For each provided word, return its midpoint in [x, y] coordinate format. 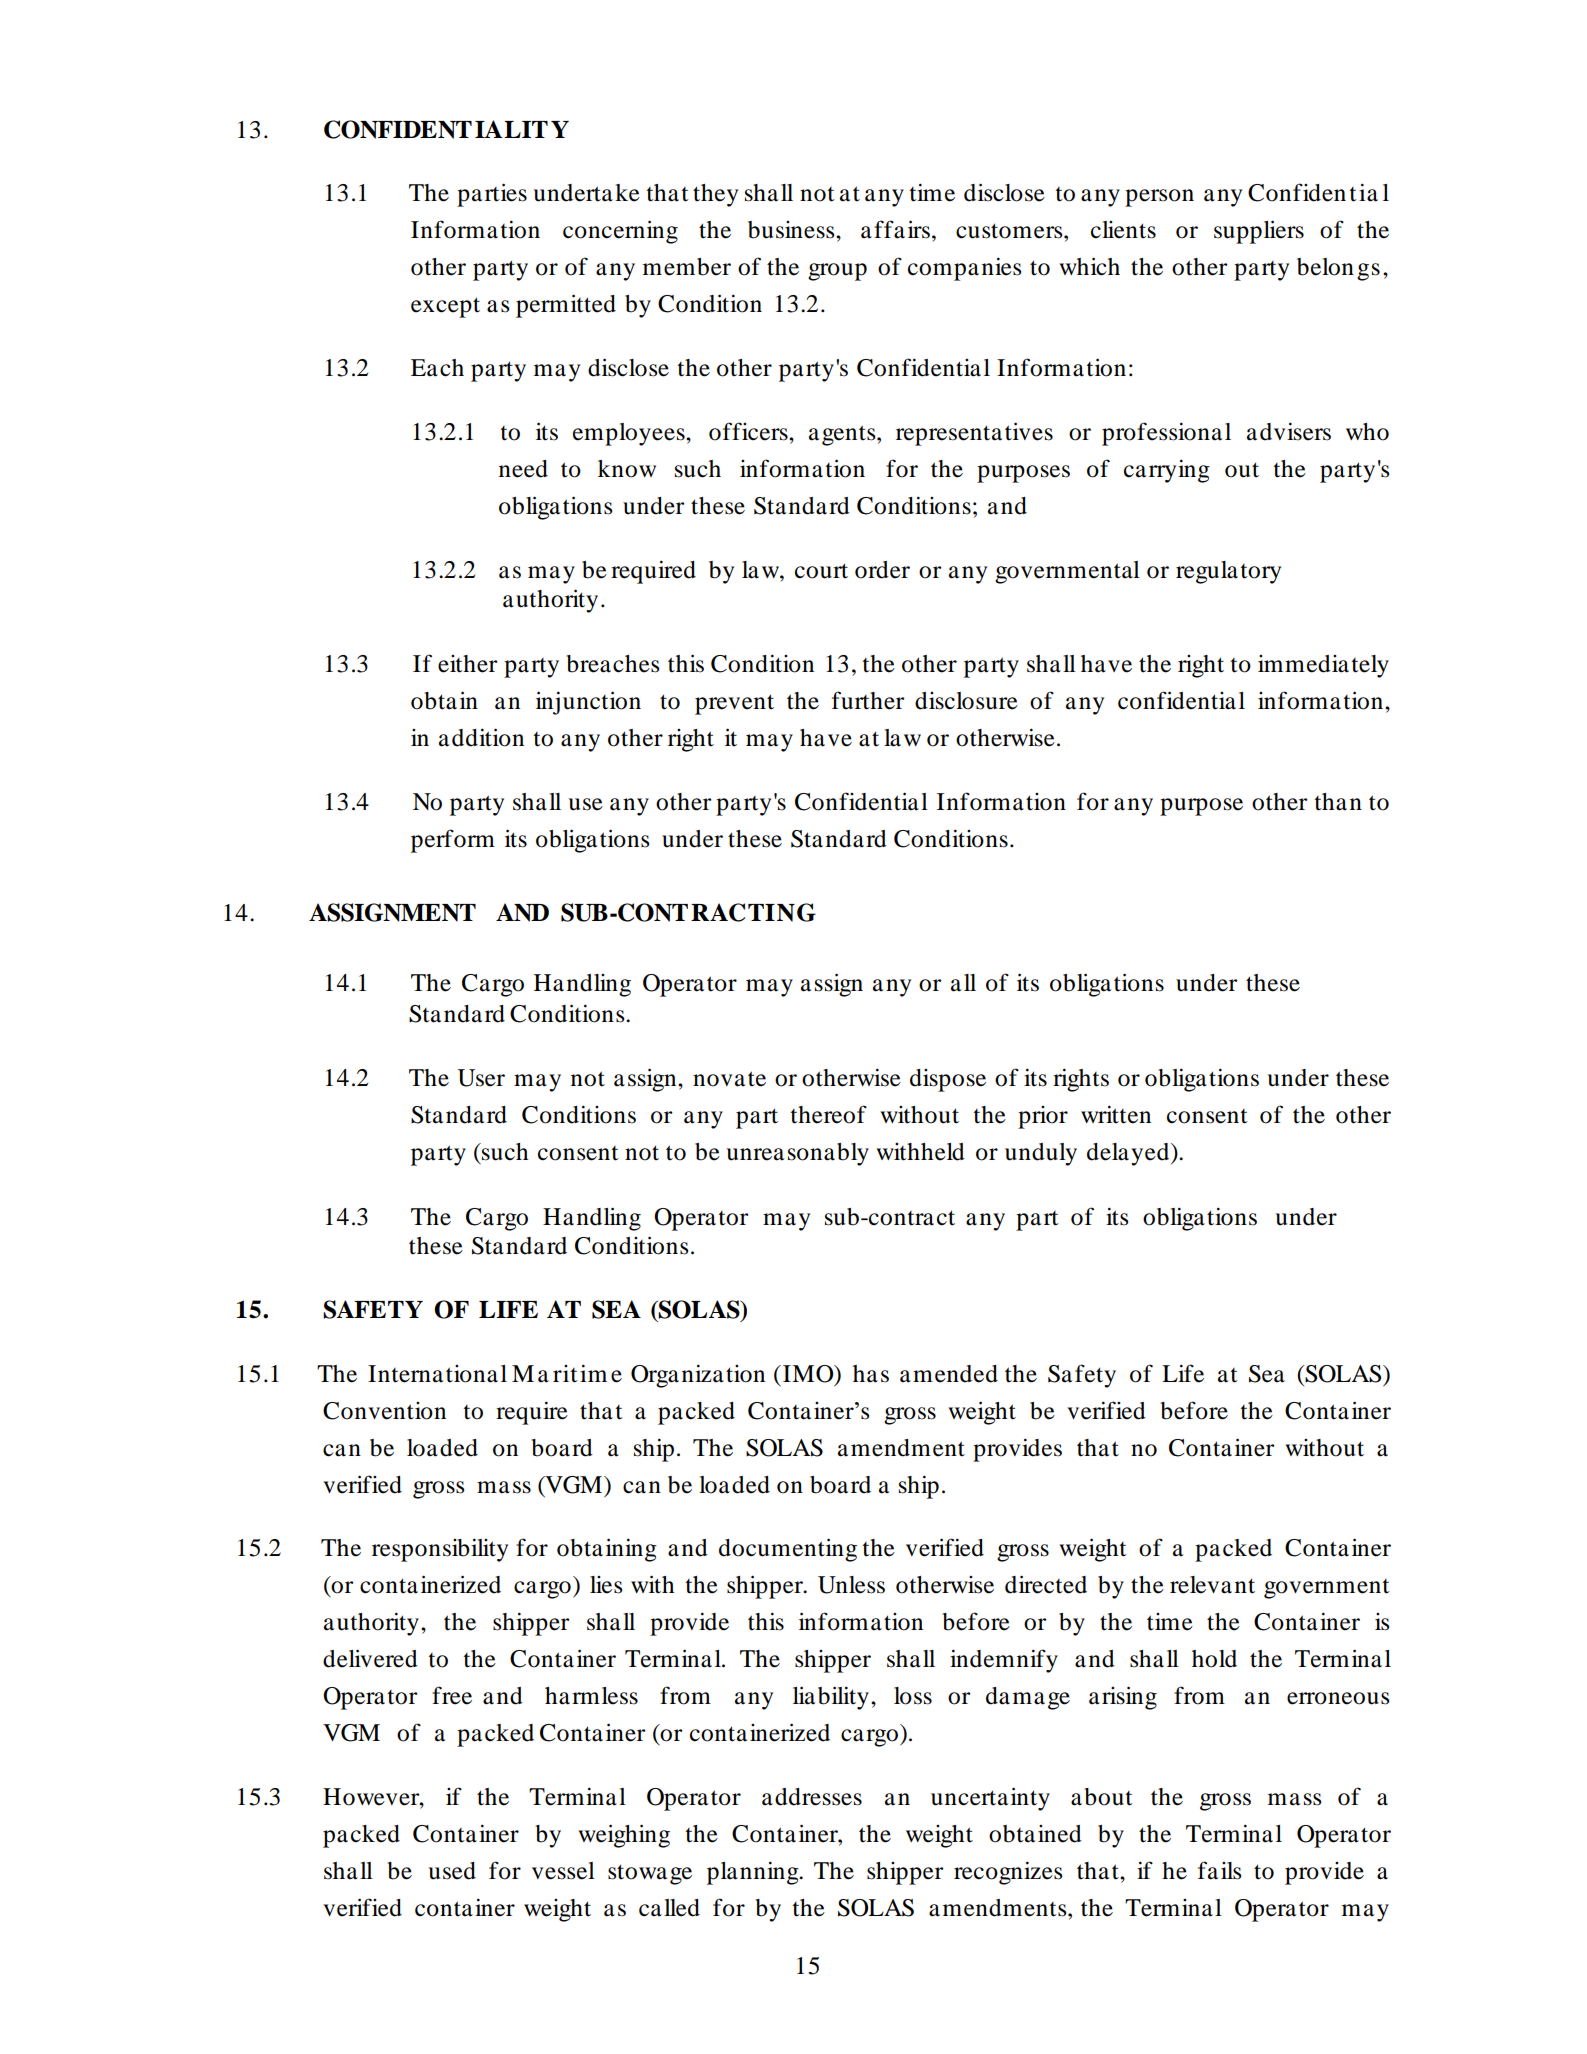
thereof [828, 1114]
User [481, 1078]
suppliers [1259, 232]
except [445, 307]
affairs [895, 229]
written [1116, 1114]
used [452, 1871]
